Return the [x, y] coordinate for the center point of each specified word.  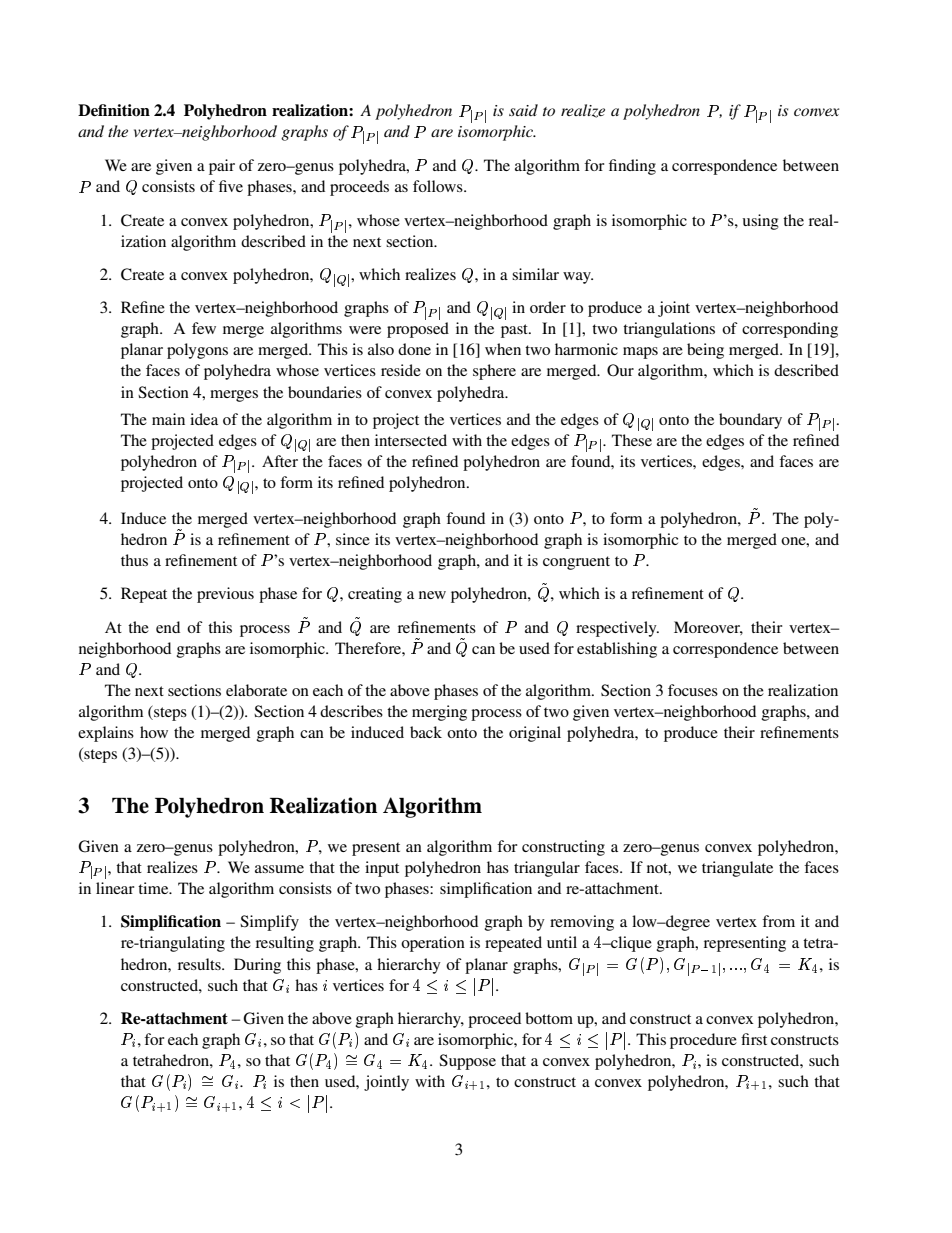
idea [204, 419]
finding [632, 167]
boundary [750, 421]
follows [439, 186]
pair [222, 167]
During [257, 966]
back [426, 732]
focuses [693, 690]
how [154, 732]
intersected [411, 440]
